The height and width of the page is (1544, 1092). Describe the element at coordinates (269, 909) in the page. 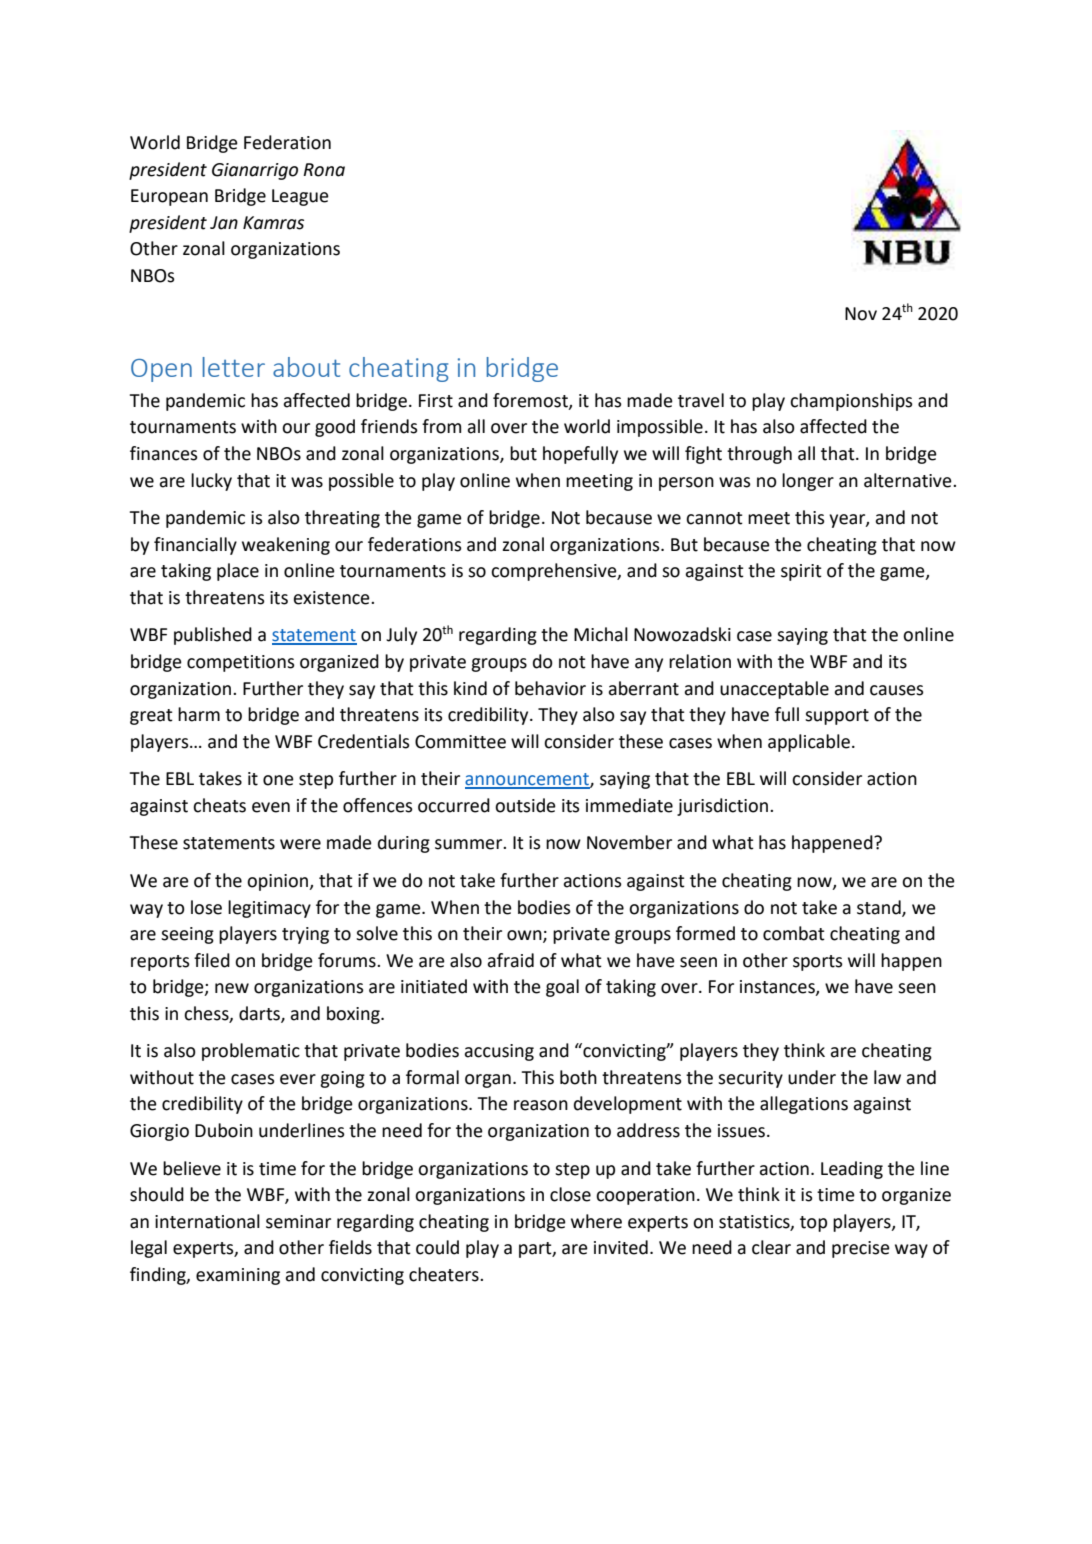

I see `legitimacy` at that location.
